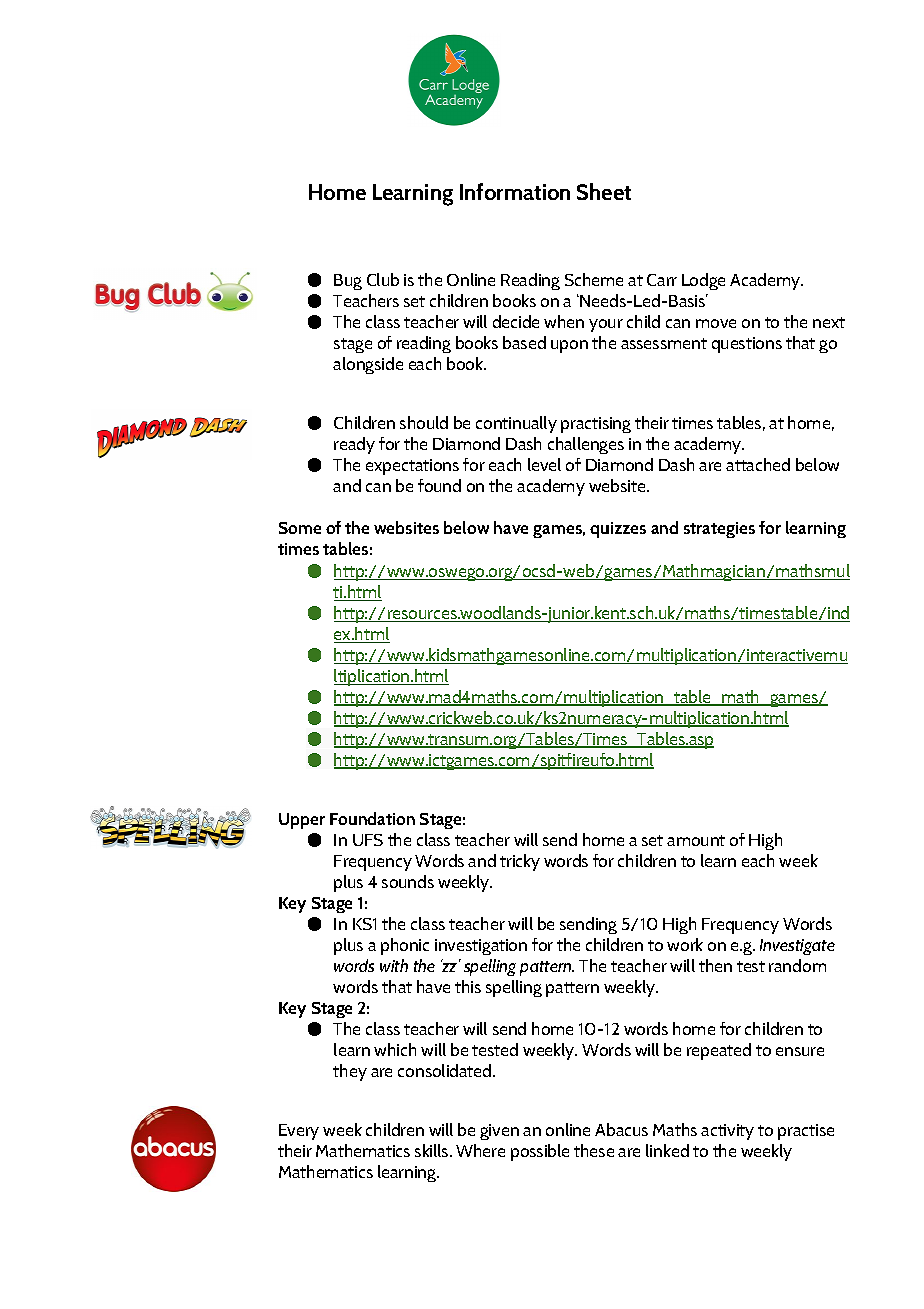 This screenshot has width=924, height=1309. Describe the element at coordinates (350, 1072) in the screenshot. I see `they` at that location.
